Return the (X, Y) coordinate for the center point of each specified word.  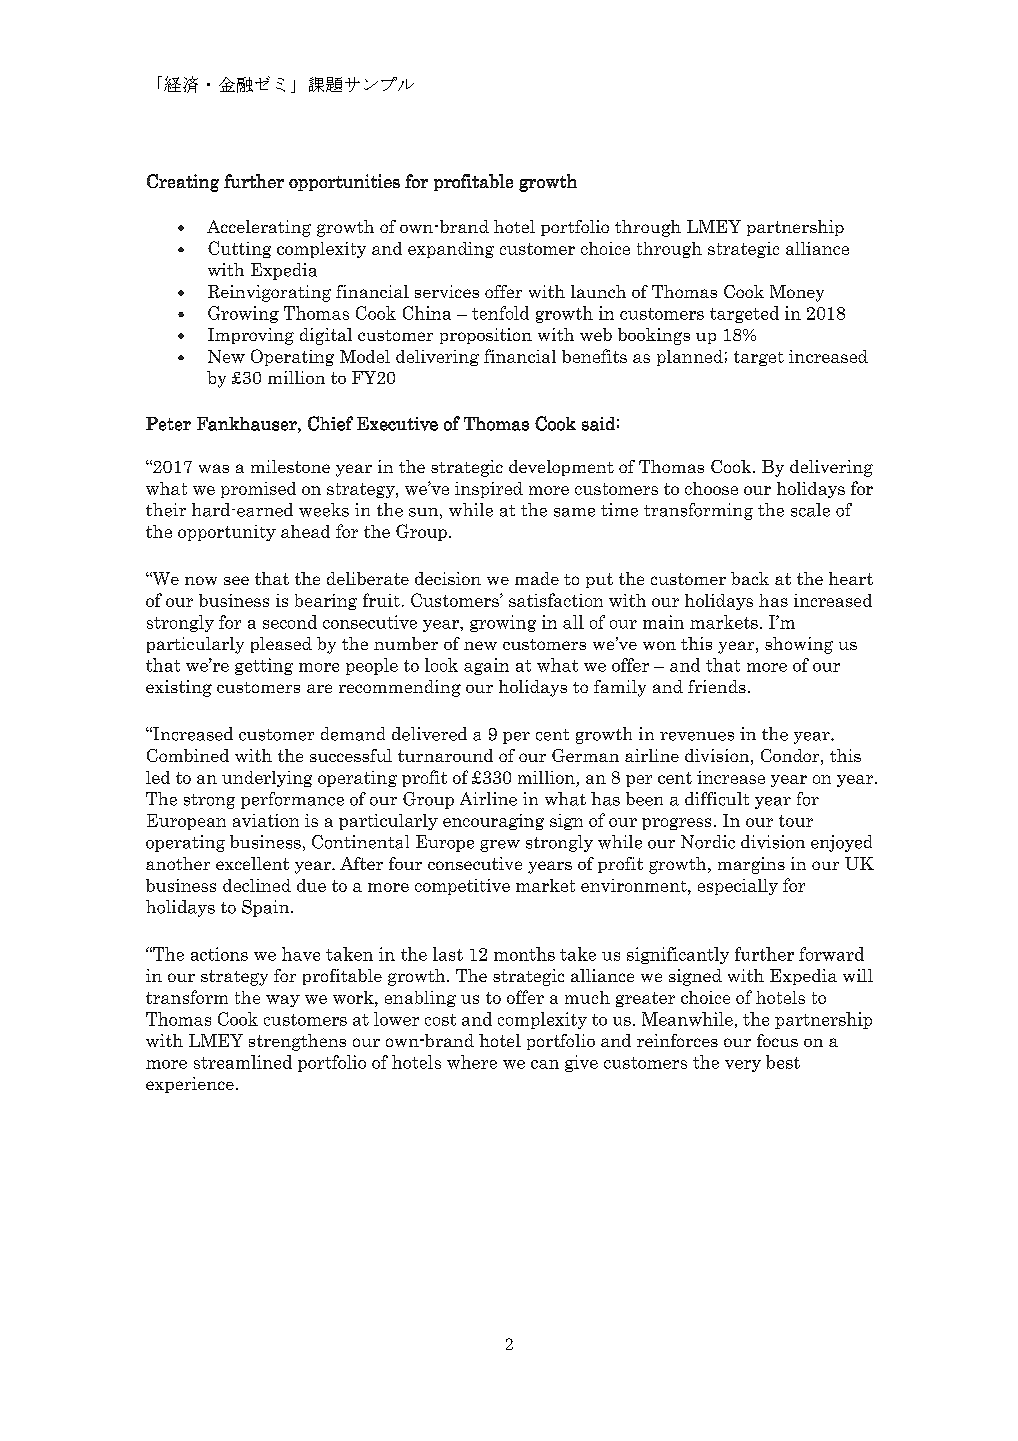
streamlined (243, 1062)
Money (797, 293)
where (472, 1062)
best (783, 1062)
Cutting (239, 249)
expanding (451, 250)
